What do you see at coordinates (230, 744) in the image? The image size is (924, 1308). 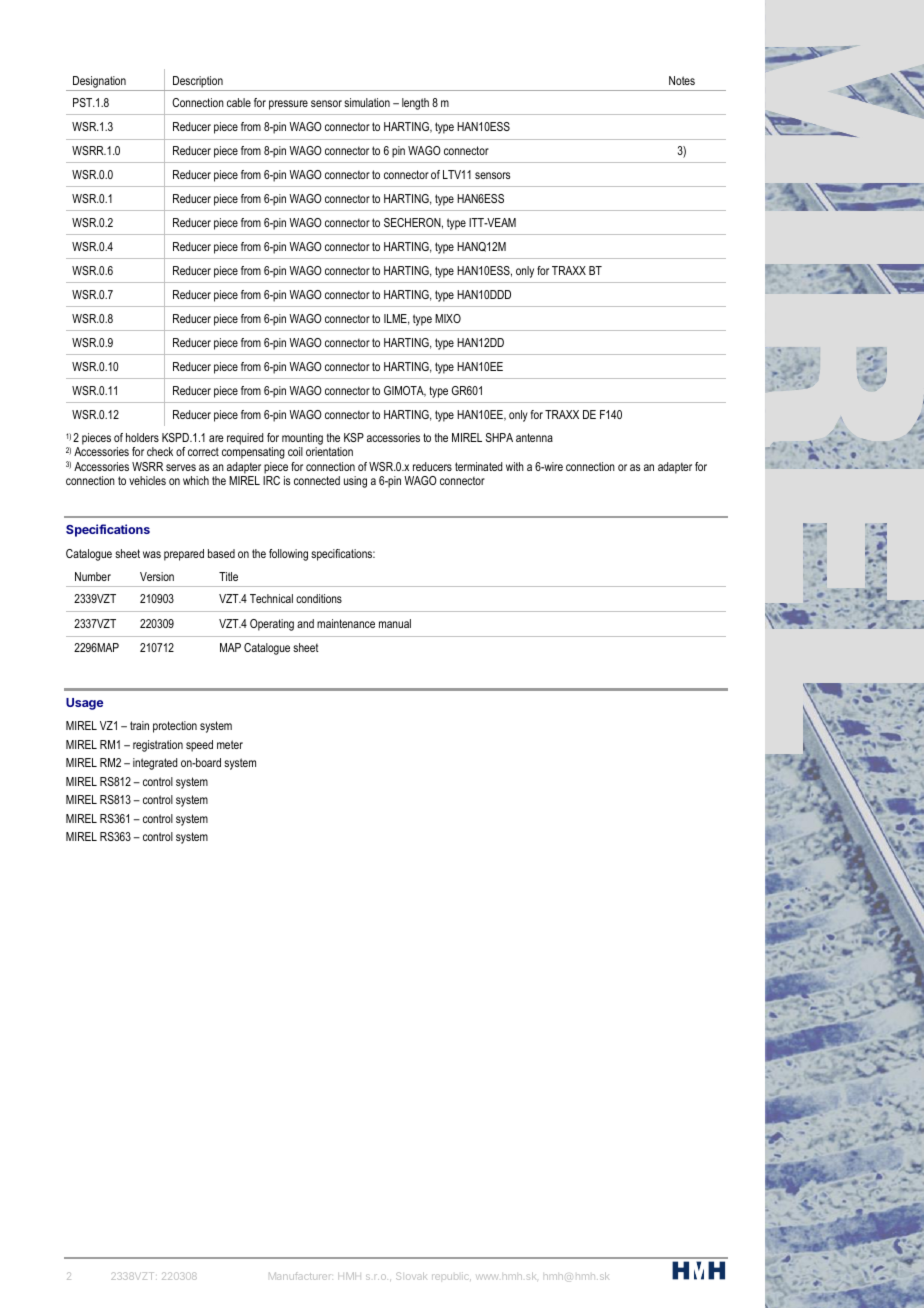 I see `meter` at bounding box center [230, 744].
